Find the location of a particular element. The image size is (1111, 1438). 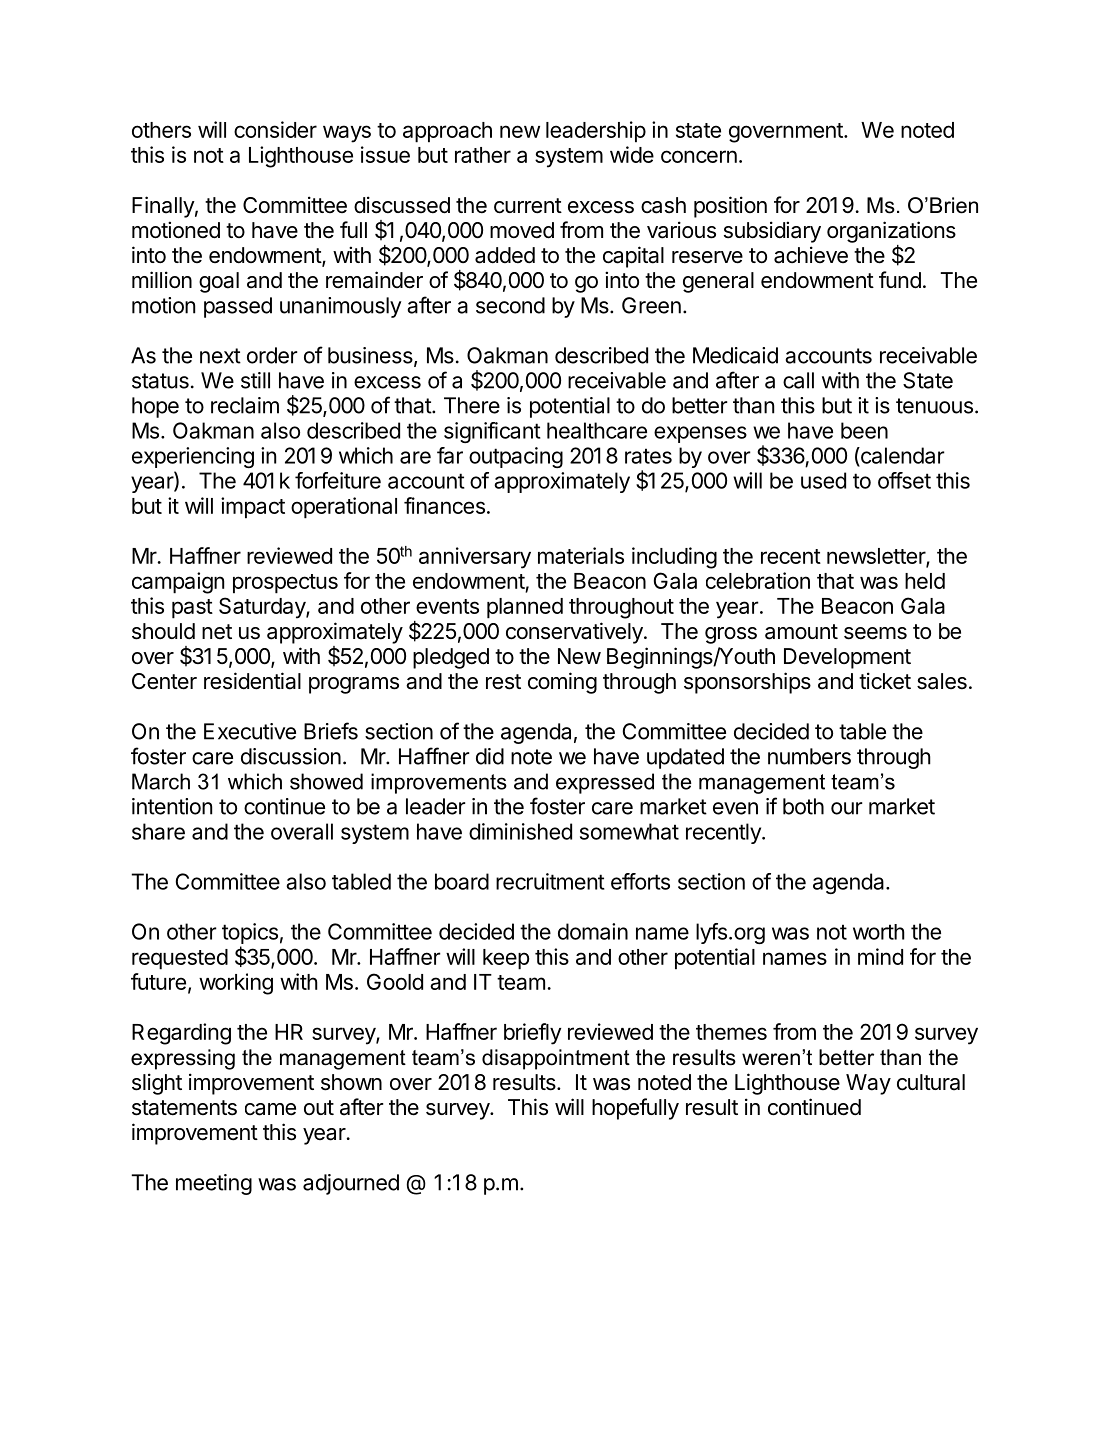

reclaim is located at coordinates (245, 405).
